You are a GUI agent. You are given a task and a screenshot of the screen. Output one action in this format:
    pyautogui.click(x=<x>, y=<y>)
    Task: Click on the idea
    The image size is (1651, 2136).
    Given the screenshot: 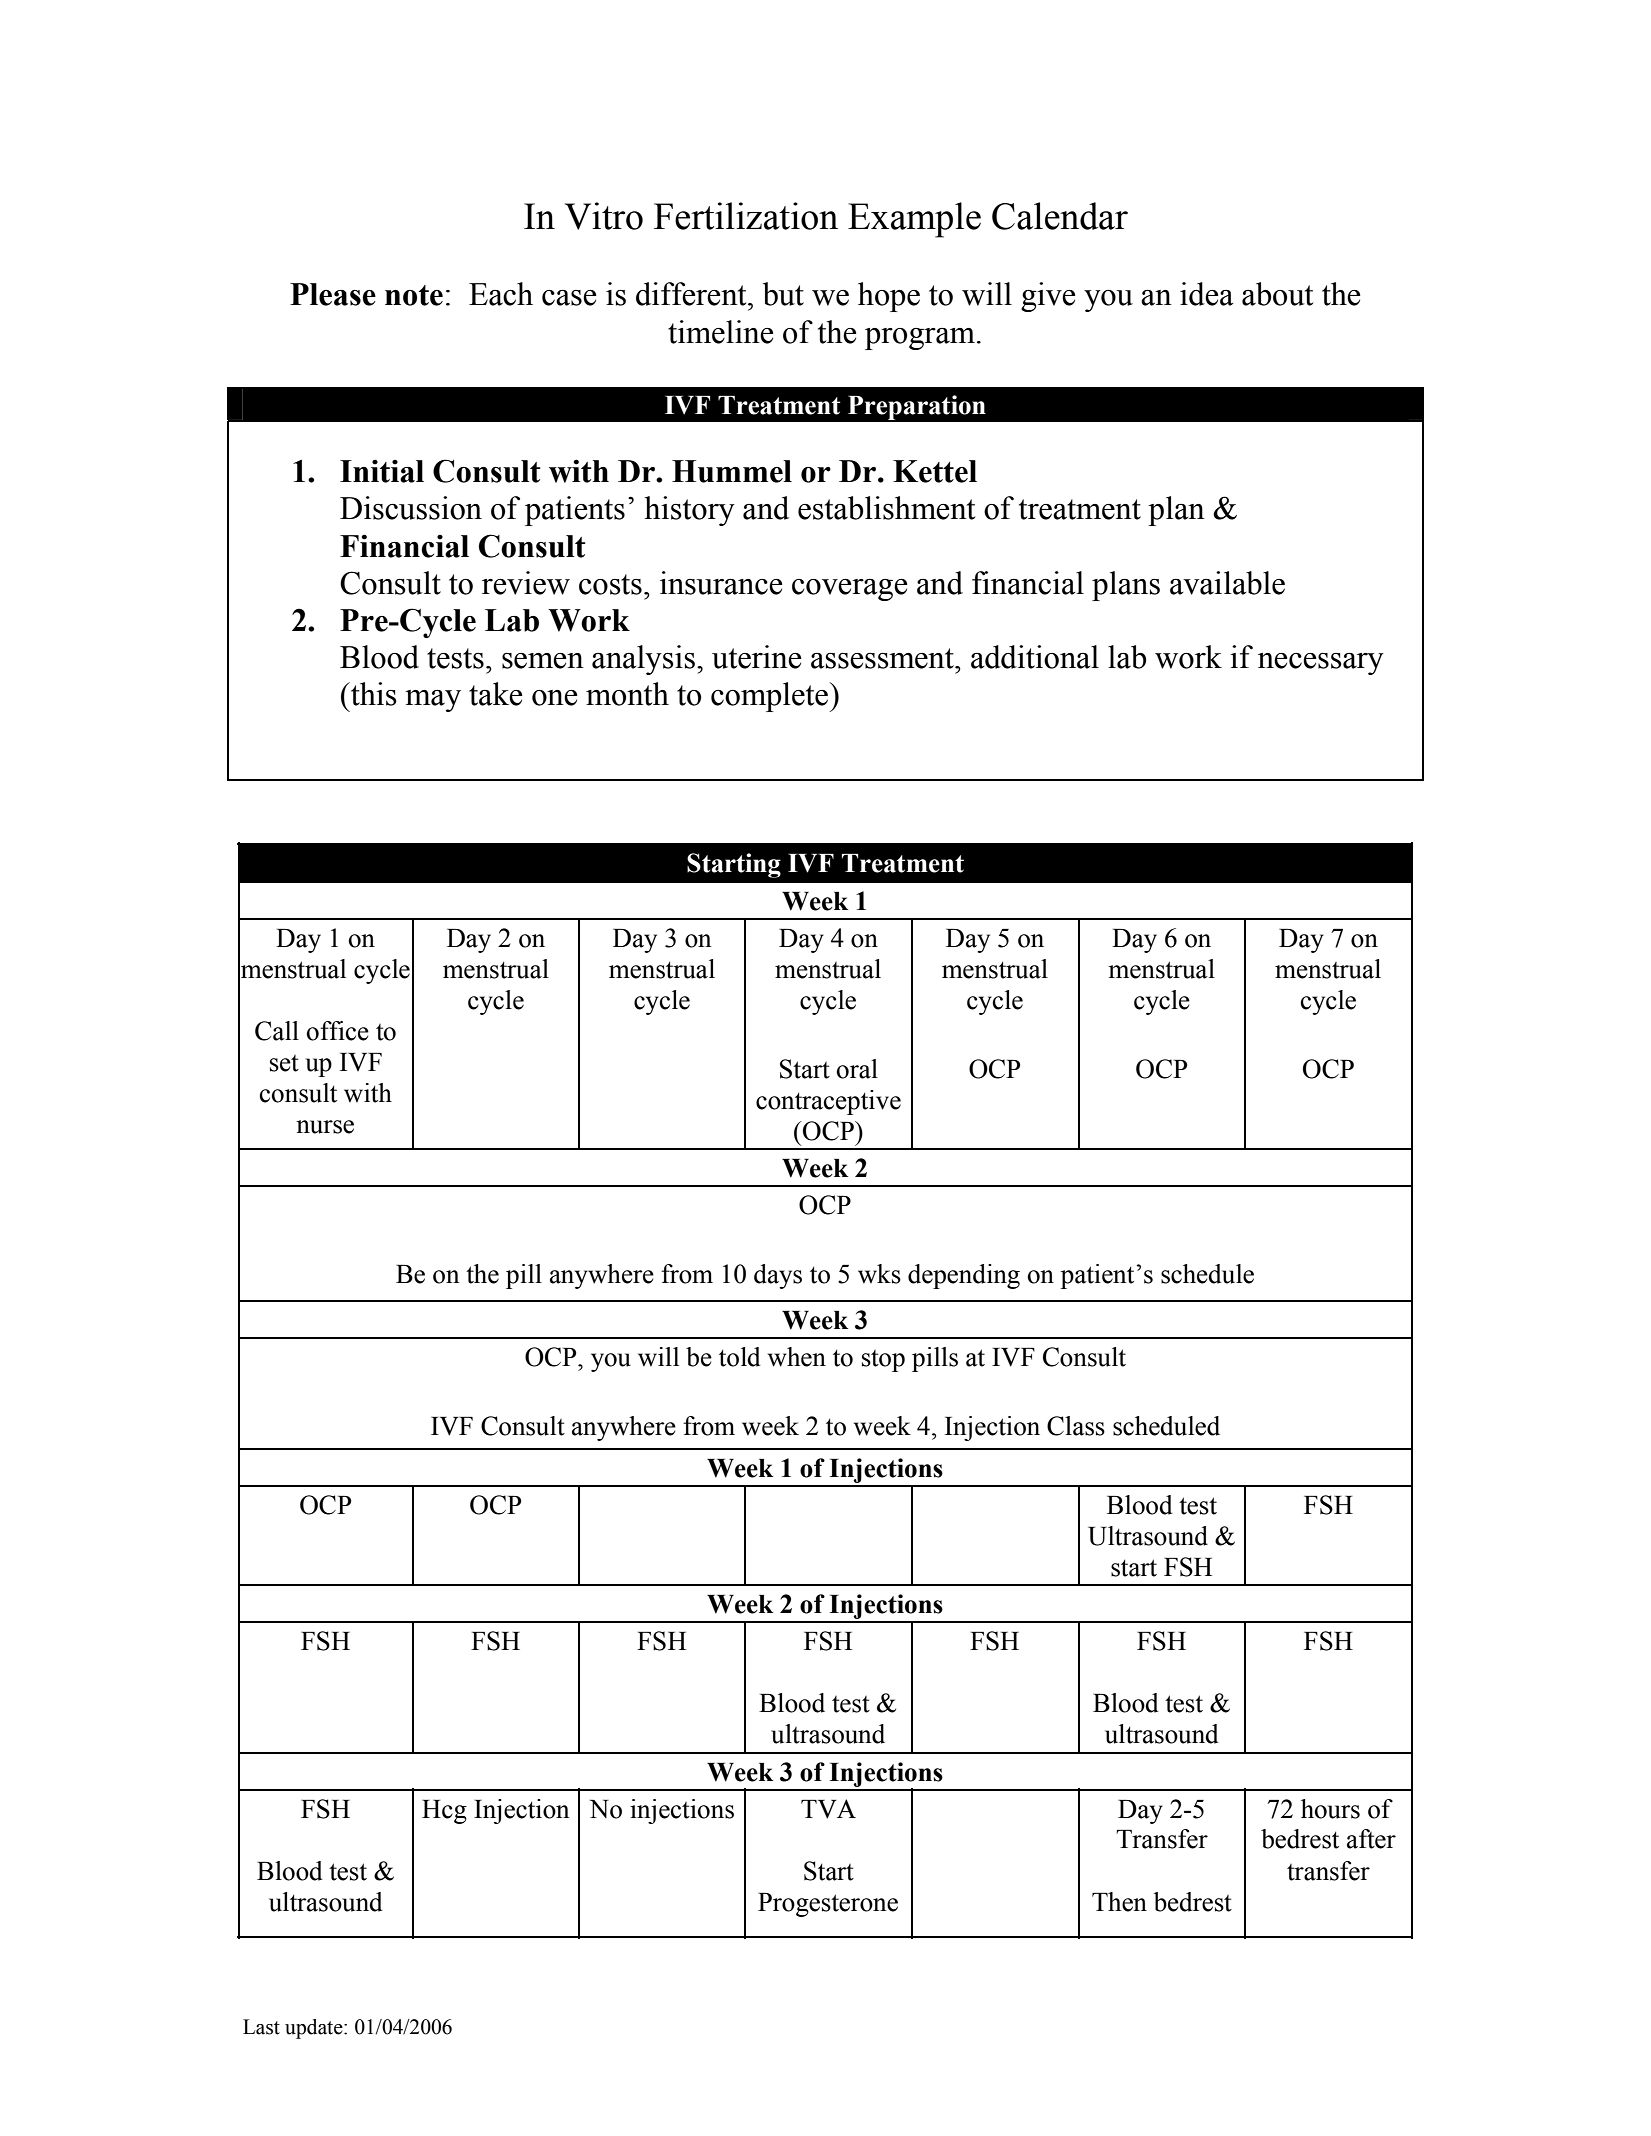 What is the action you would take?
    pyautogui.click(x=1207, y=294)
